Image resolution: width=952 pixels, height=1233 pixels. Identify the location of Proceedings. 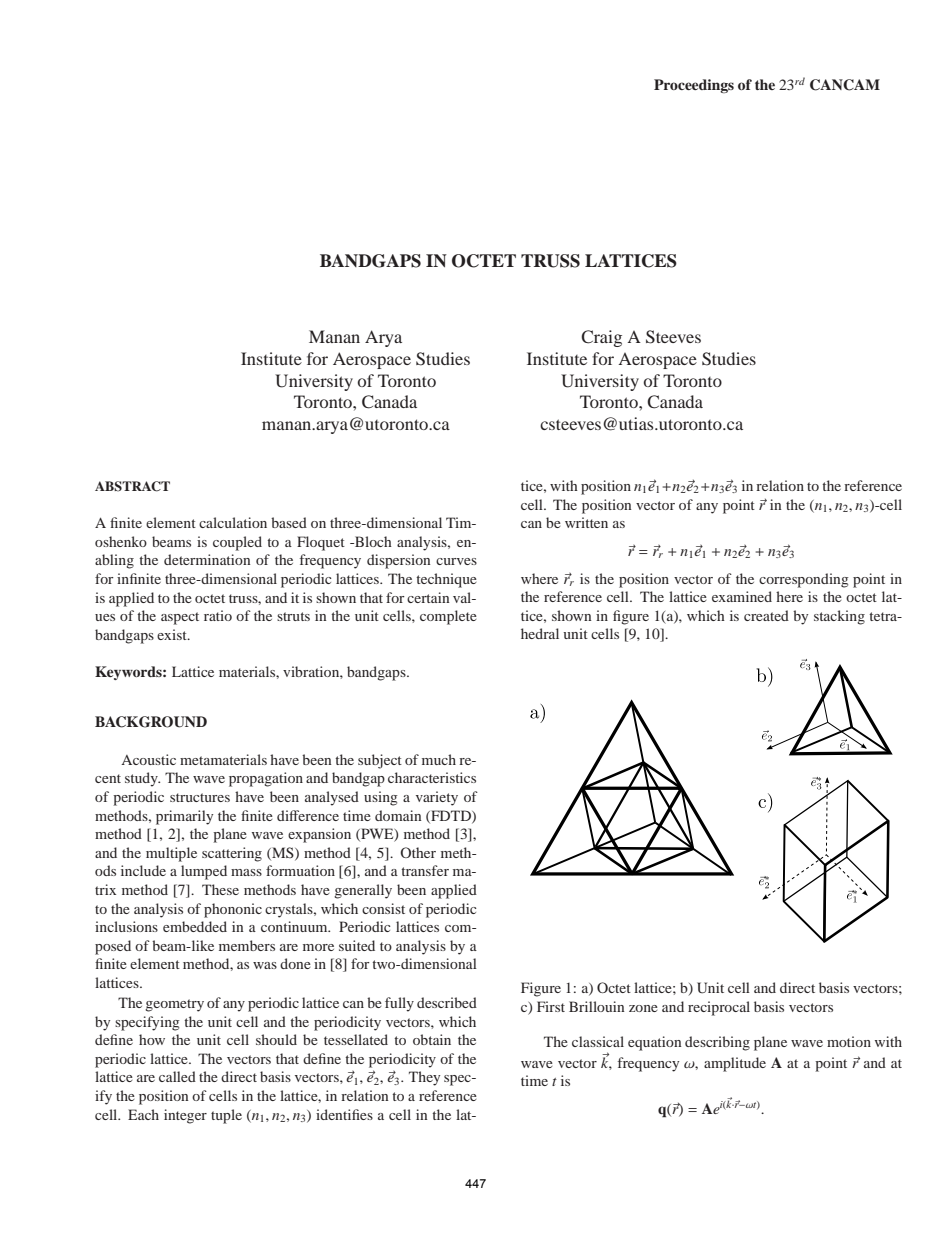
(694, 86).
